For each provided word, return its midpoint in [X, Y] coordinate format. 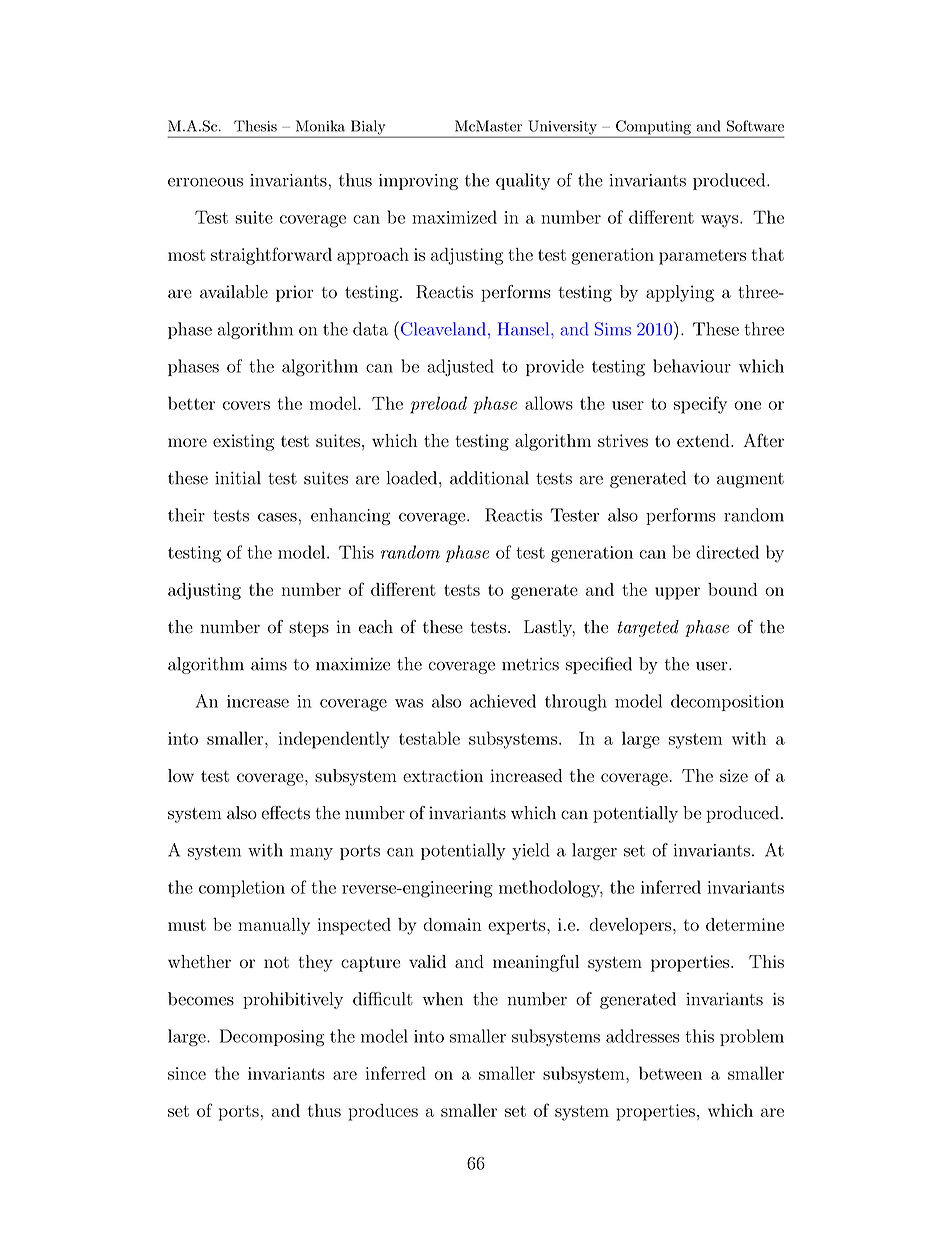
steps [309, 629]
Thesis [255, 126]
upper [677, 593]
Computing [653, 128]
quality [523, 181]
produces [383, 1112]
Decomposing [272, 1038]
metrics [530, 664]
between [670, 1073]
